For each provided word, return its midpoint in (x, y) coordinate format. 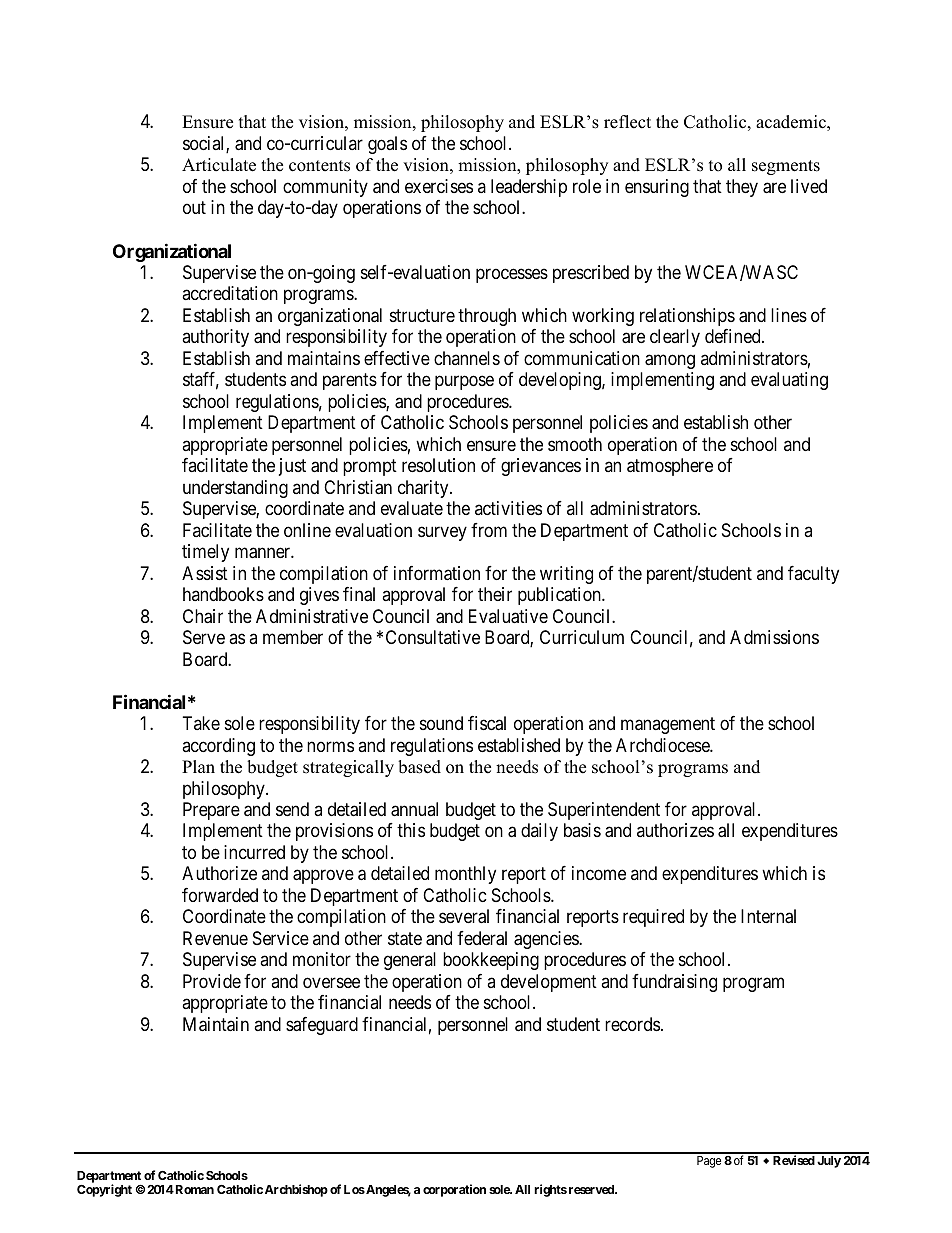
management (668, 725)
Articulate (219, 165)
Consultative (433, 637)
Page (709, 1162)
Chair (203, 616)
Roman (193, 1189)
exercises (439, 186)
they (742, 188)
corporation (454, 1190)
